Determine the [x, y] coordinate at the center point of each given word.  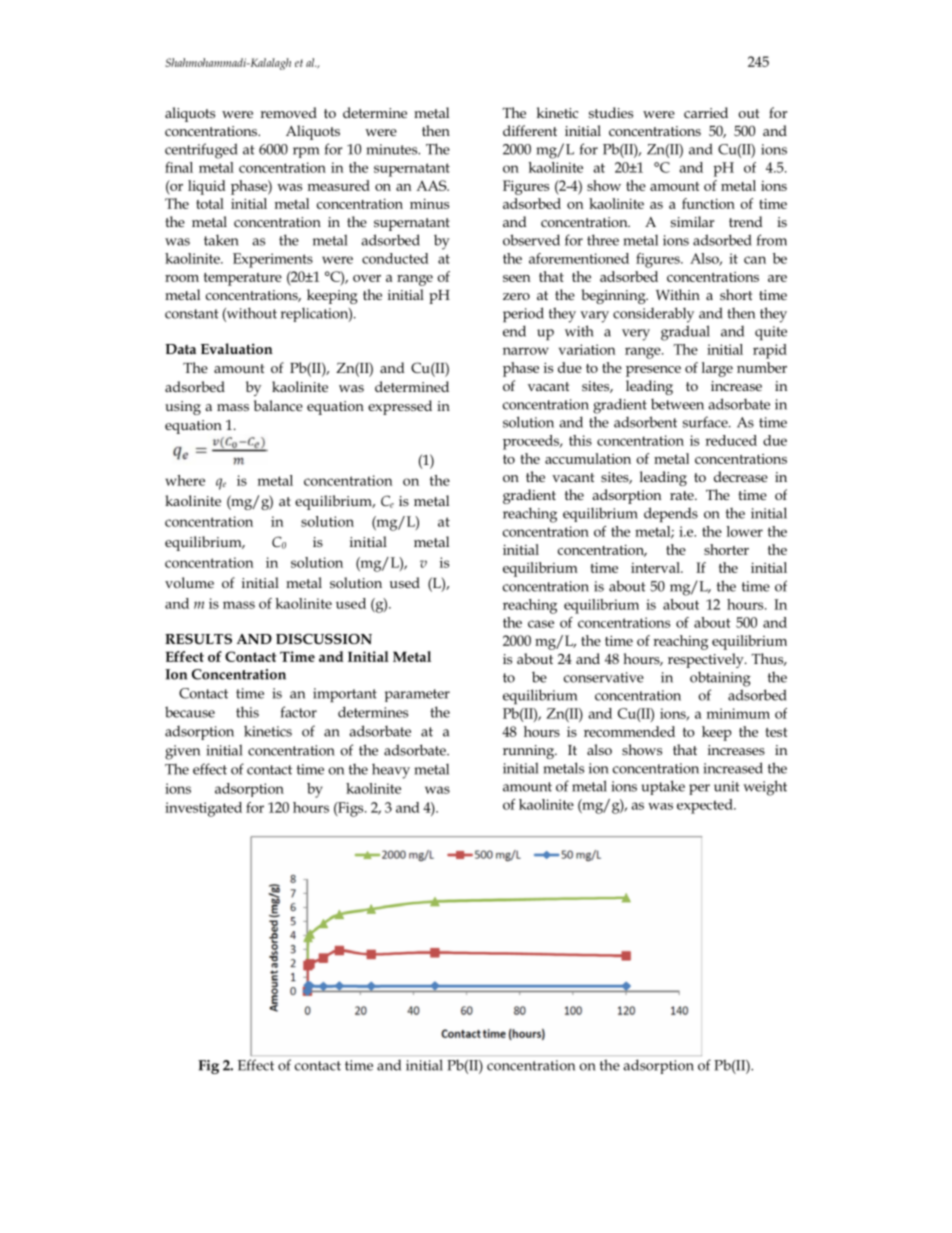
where [185, 480]
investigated [203, 809]
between [677, 404]
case [541, 624]
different [530, 130]
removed [288, 112]
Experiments [273, 260]
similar [692, 221]
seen [517, 278]
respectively [707, 660]
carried [706, 112]
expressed [400, 407]
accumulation [588, 458]
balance [278, 405]
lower [745, 531]
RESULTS [198, 639]
